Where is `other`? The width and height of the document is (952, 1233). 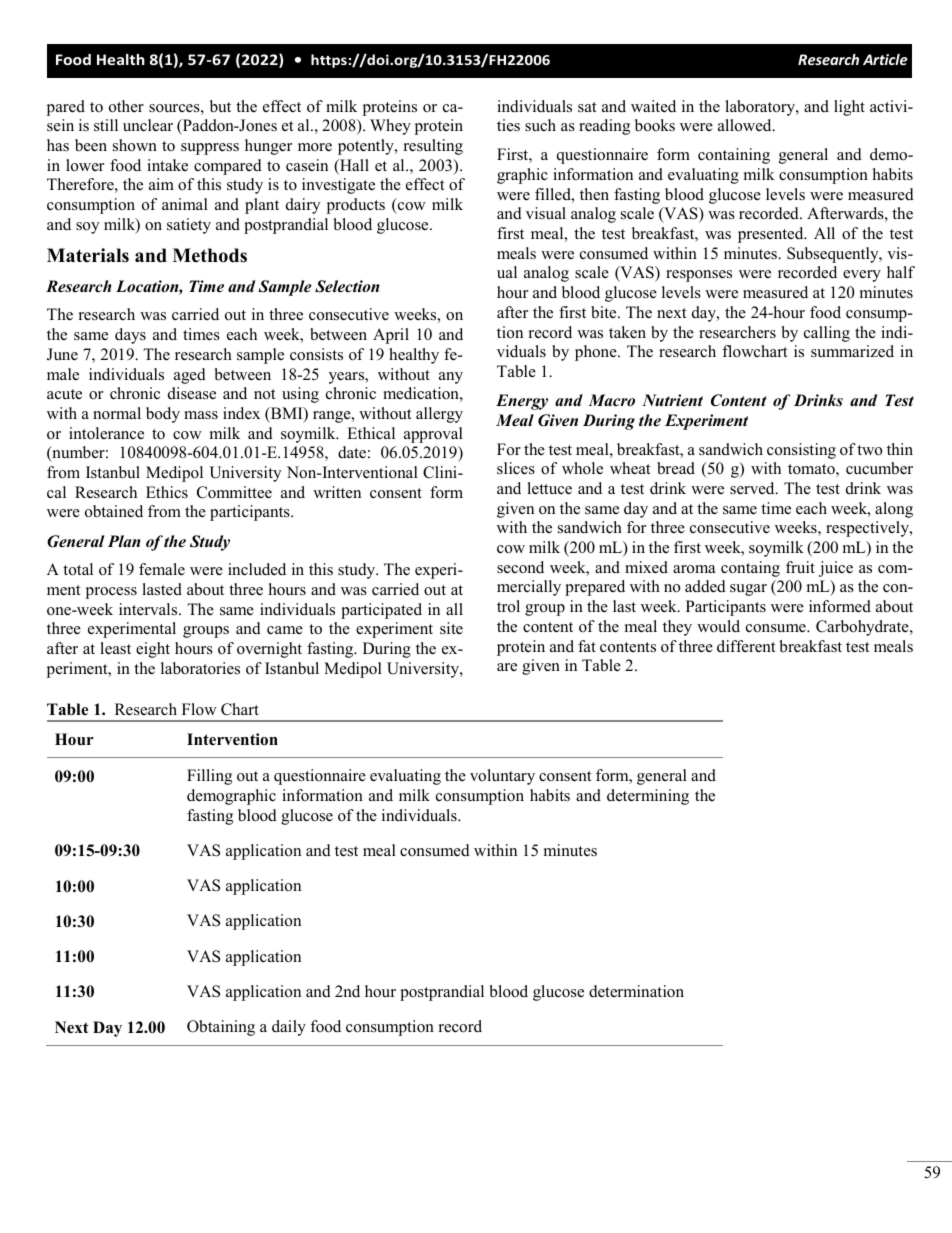 other is located at coordinates (126, 106).
